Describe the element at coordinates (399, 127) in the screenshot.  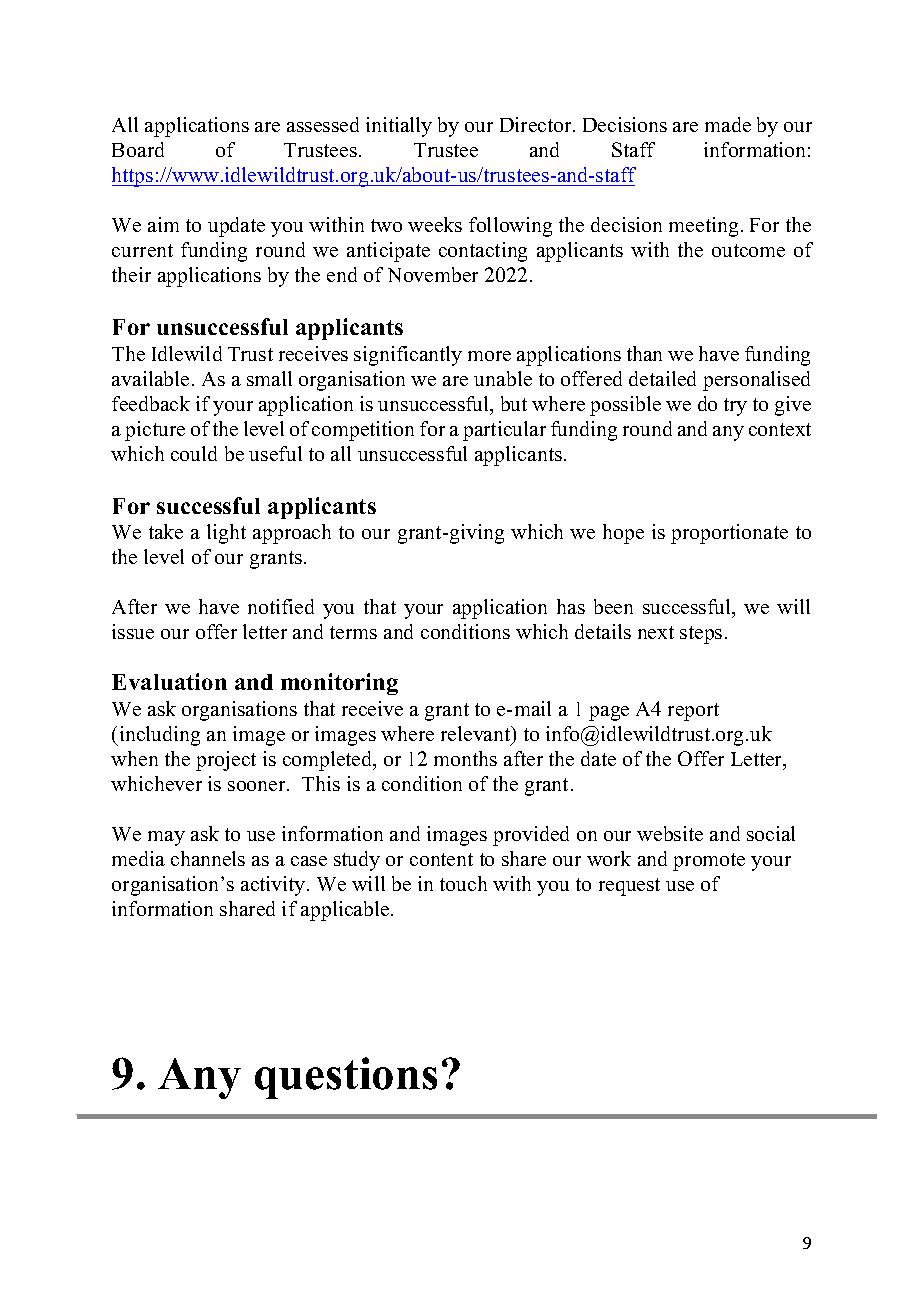
I see `initially` at that location.
